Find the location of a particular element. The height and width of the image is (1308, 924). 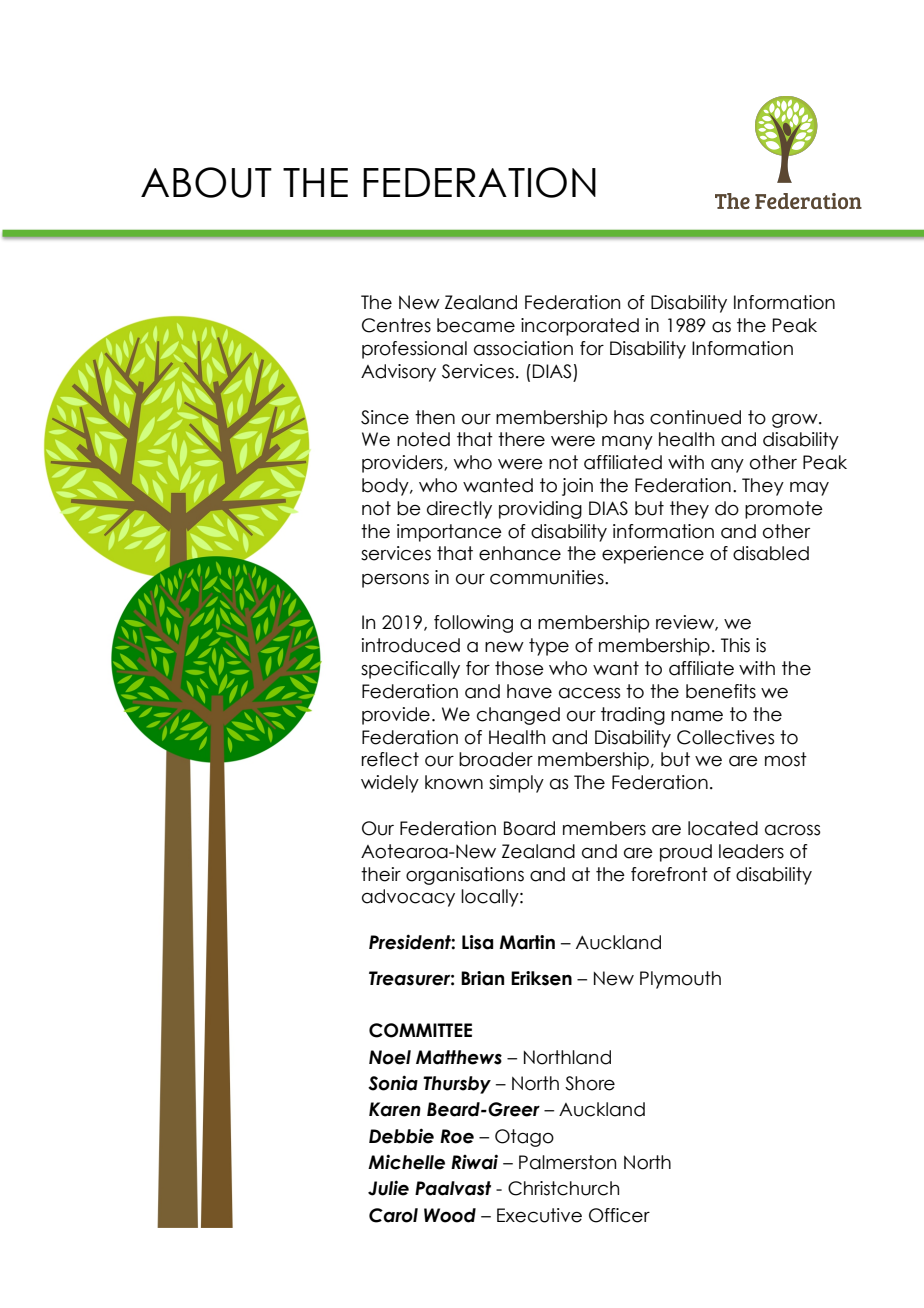

became is located at coordinates (476, 325).
